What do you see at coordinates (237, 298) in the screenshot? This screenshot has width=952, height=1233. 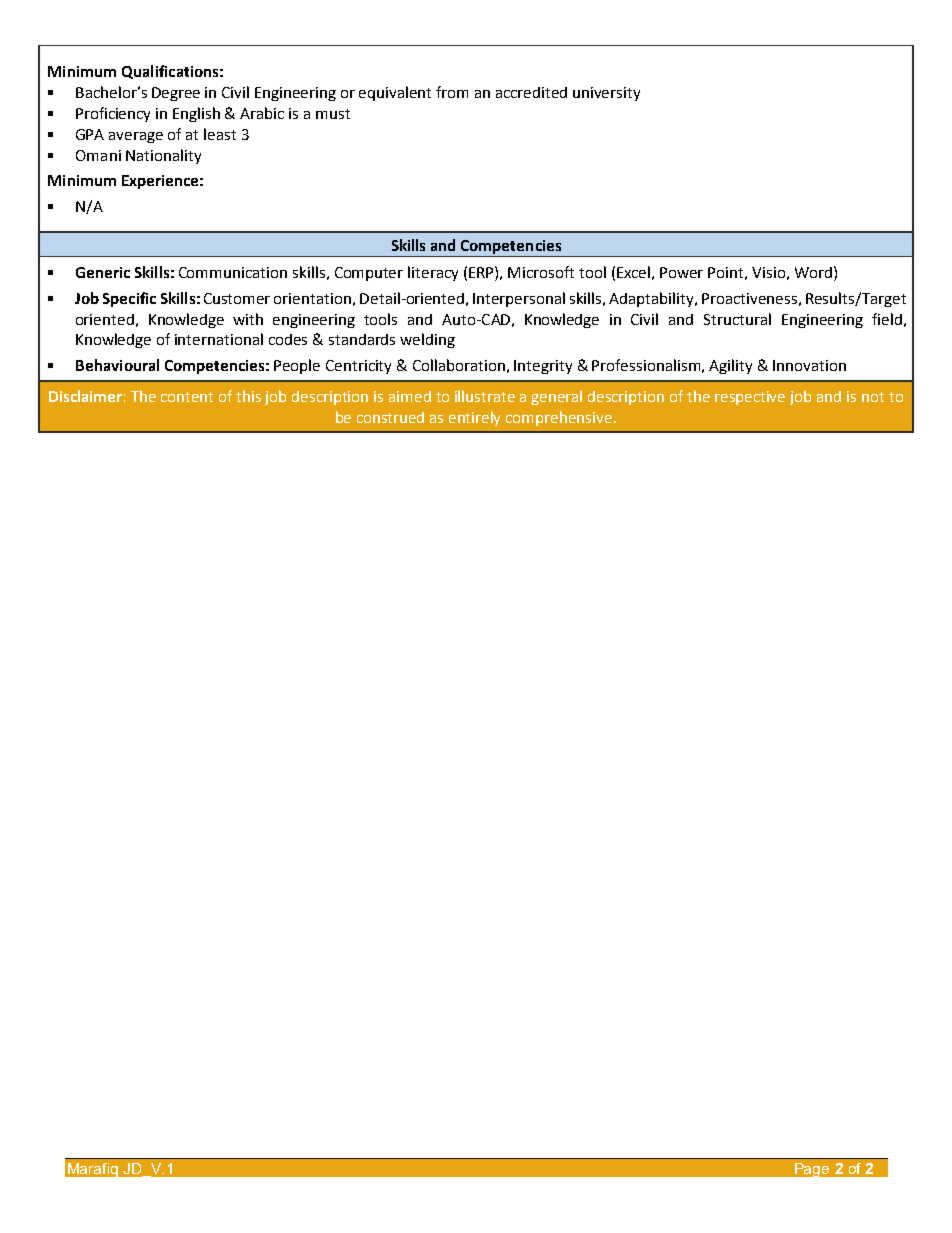 I see `Customer` at bounding box center [237, 298].
